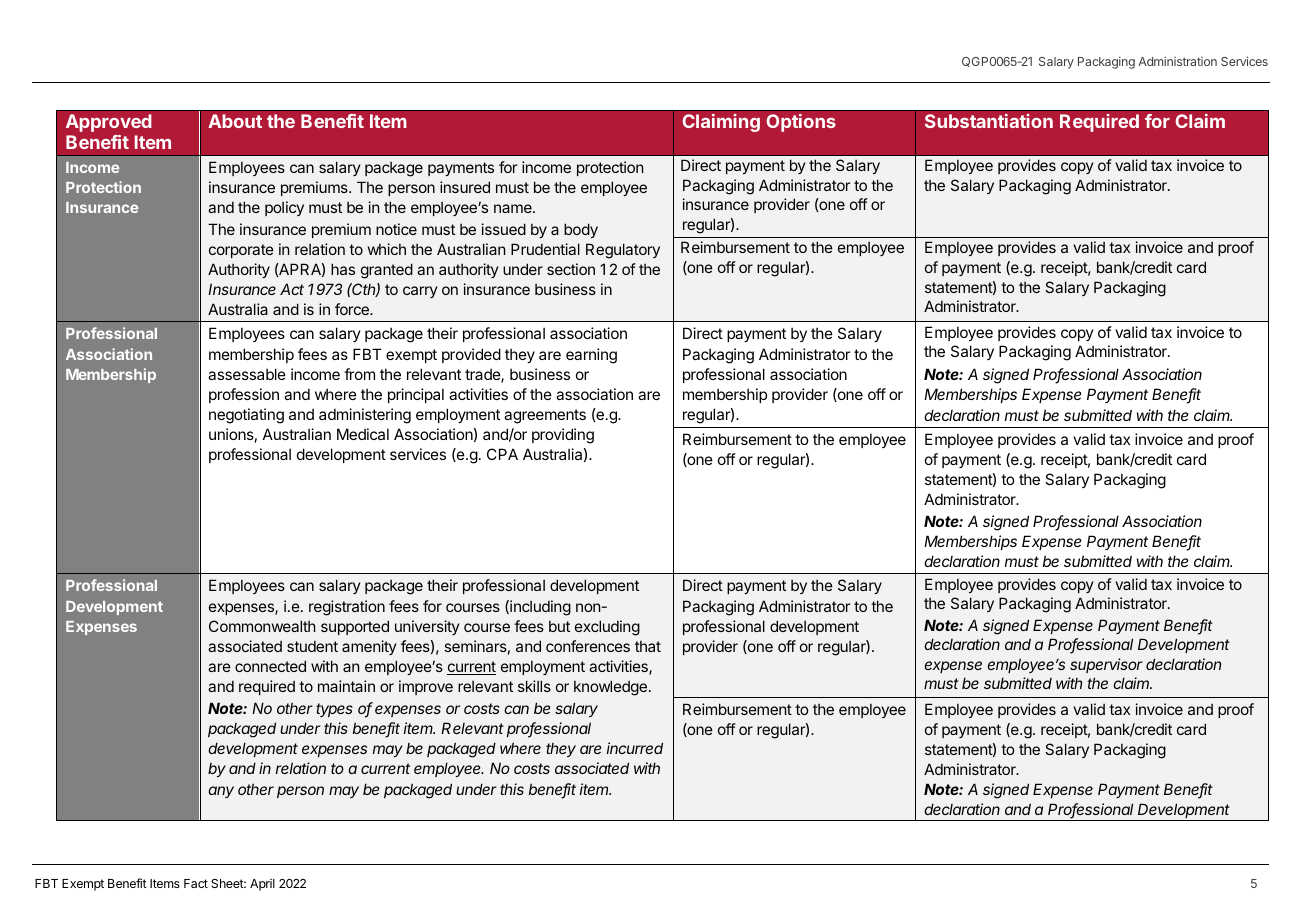 Image resolution: width=1308 pixels, height=924 pixels. What do you see at coordinates (563, 436) in the screenshot?
I see `providing` at bounding box center [563, 436].
